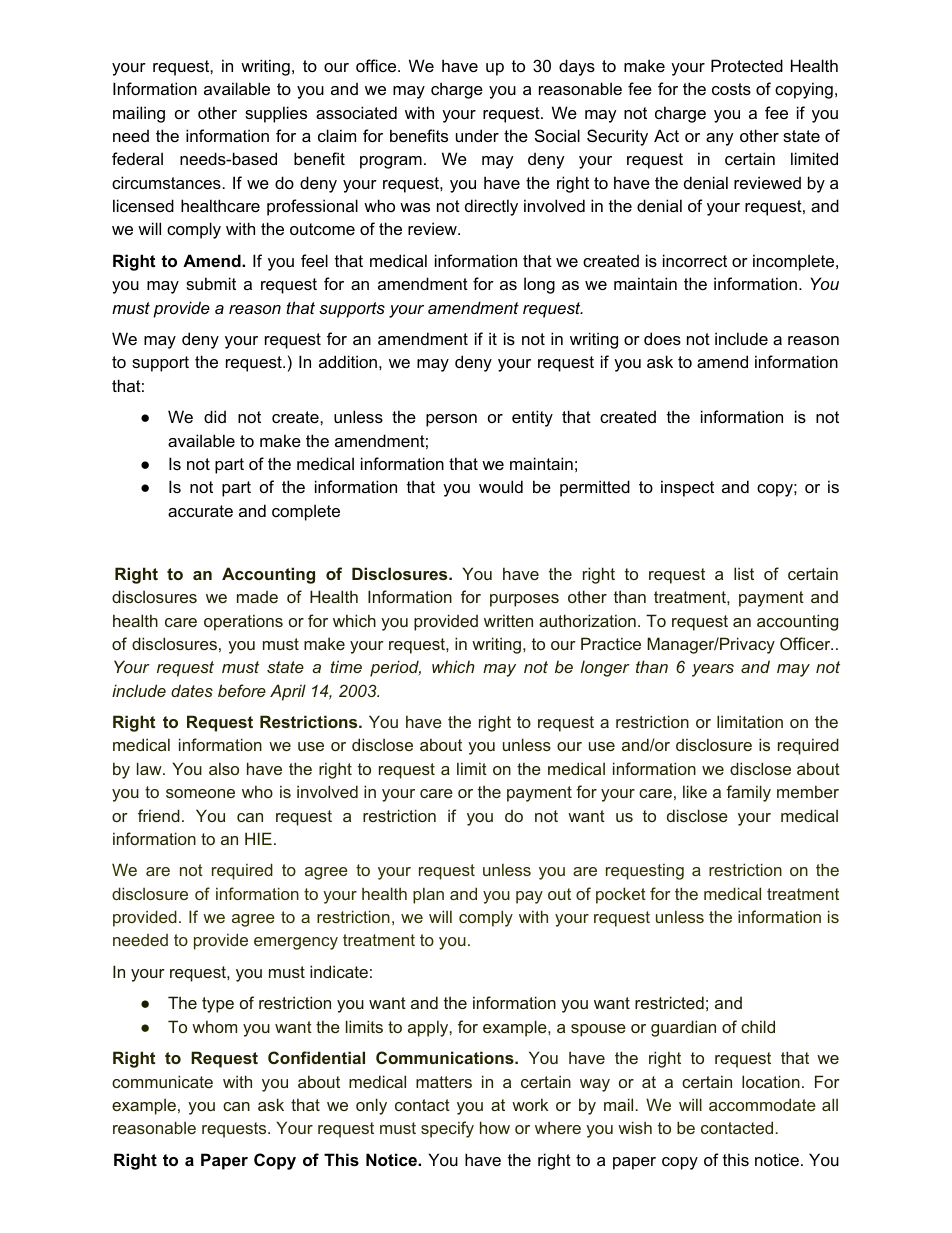 This screenshot has width=952, height=1233. What do you see at coordinates (748, 793) in the screenshot?
I see `family` at bounding box center [748, 793].
